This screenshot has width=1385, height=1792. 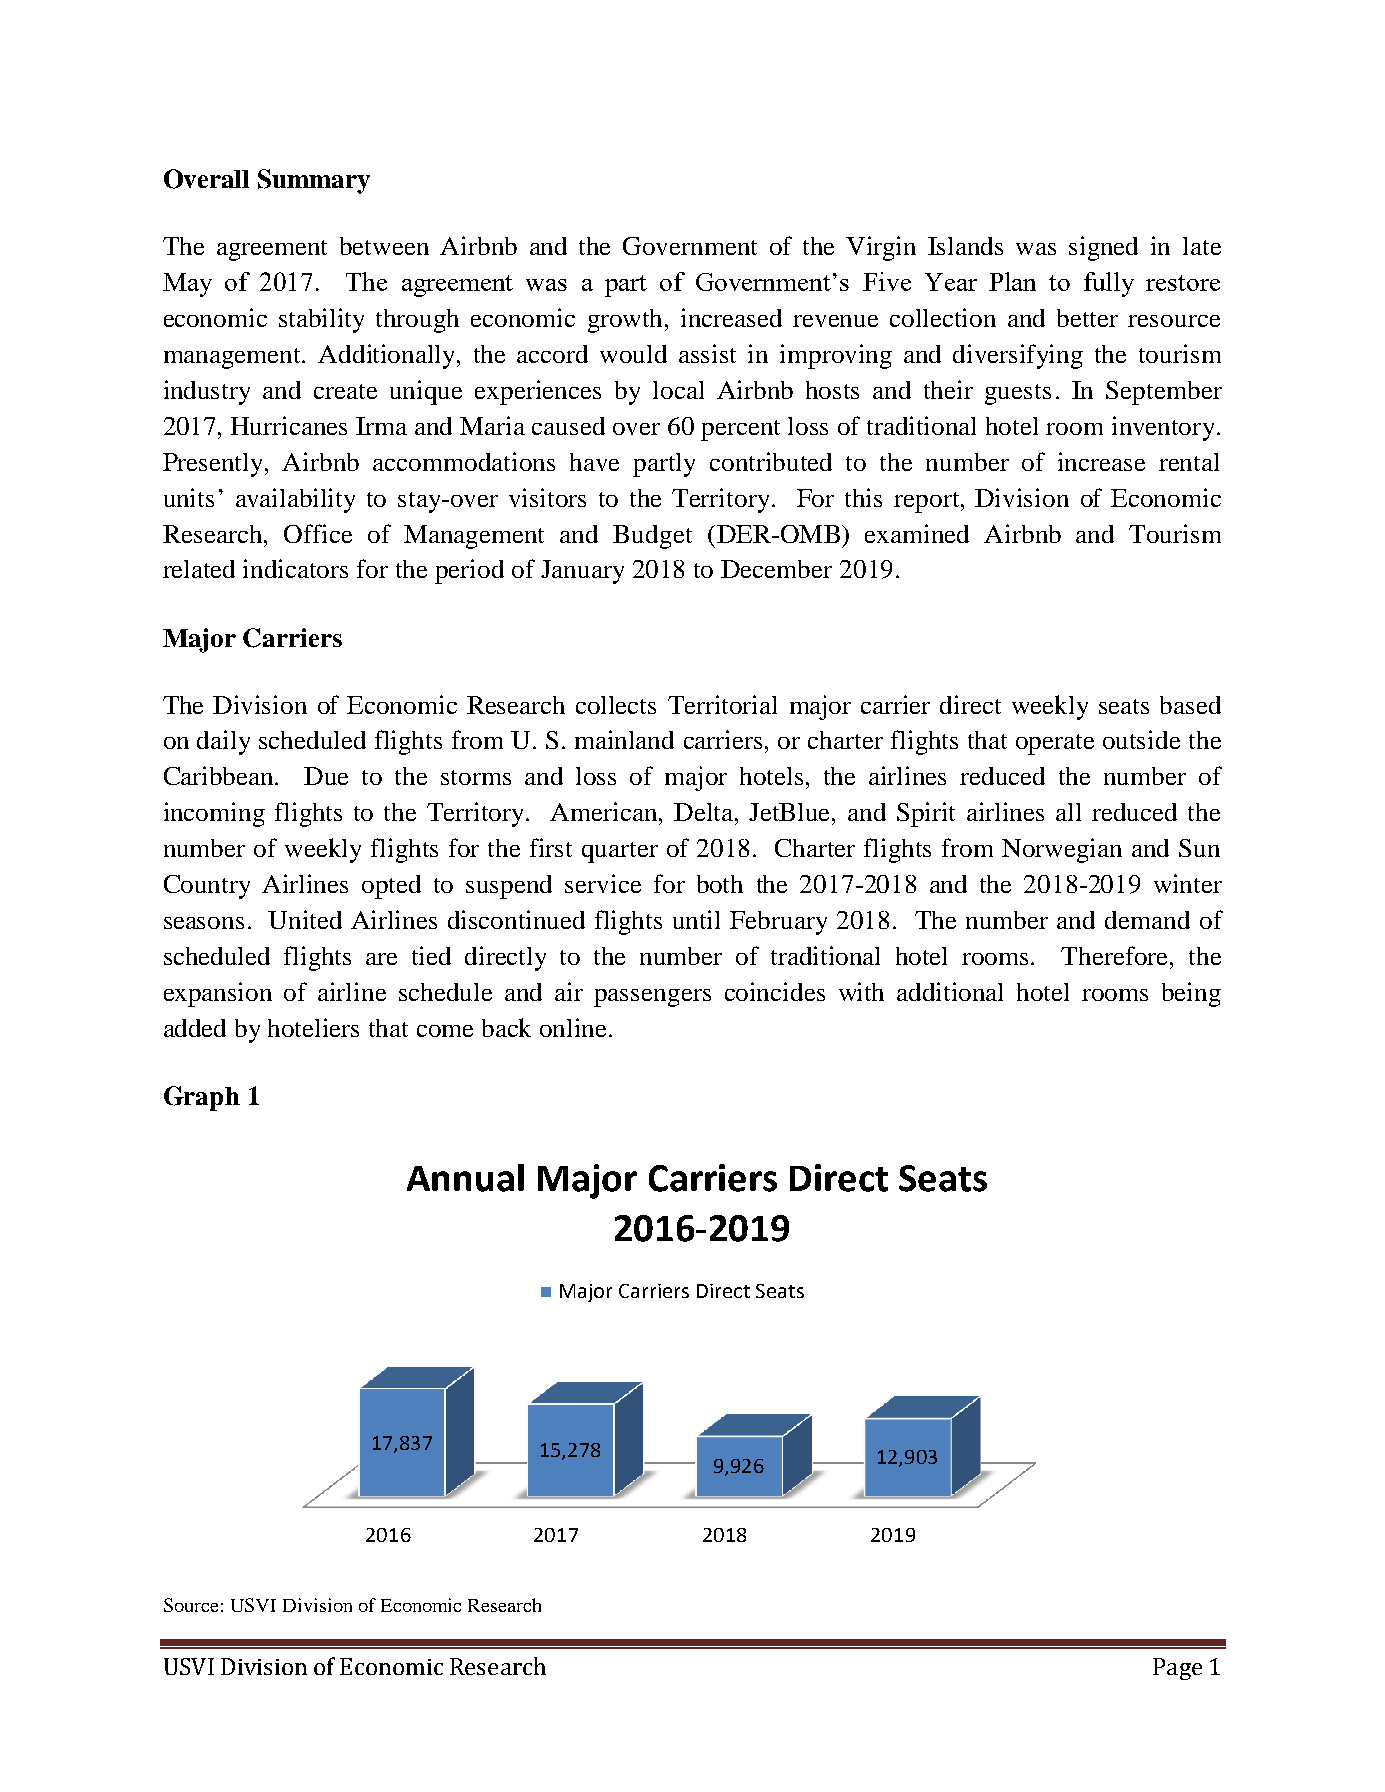 What do you see at coordinates (314, 181) in the screenshot?
I see `Summary` at bounding box center [314, 181].
